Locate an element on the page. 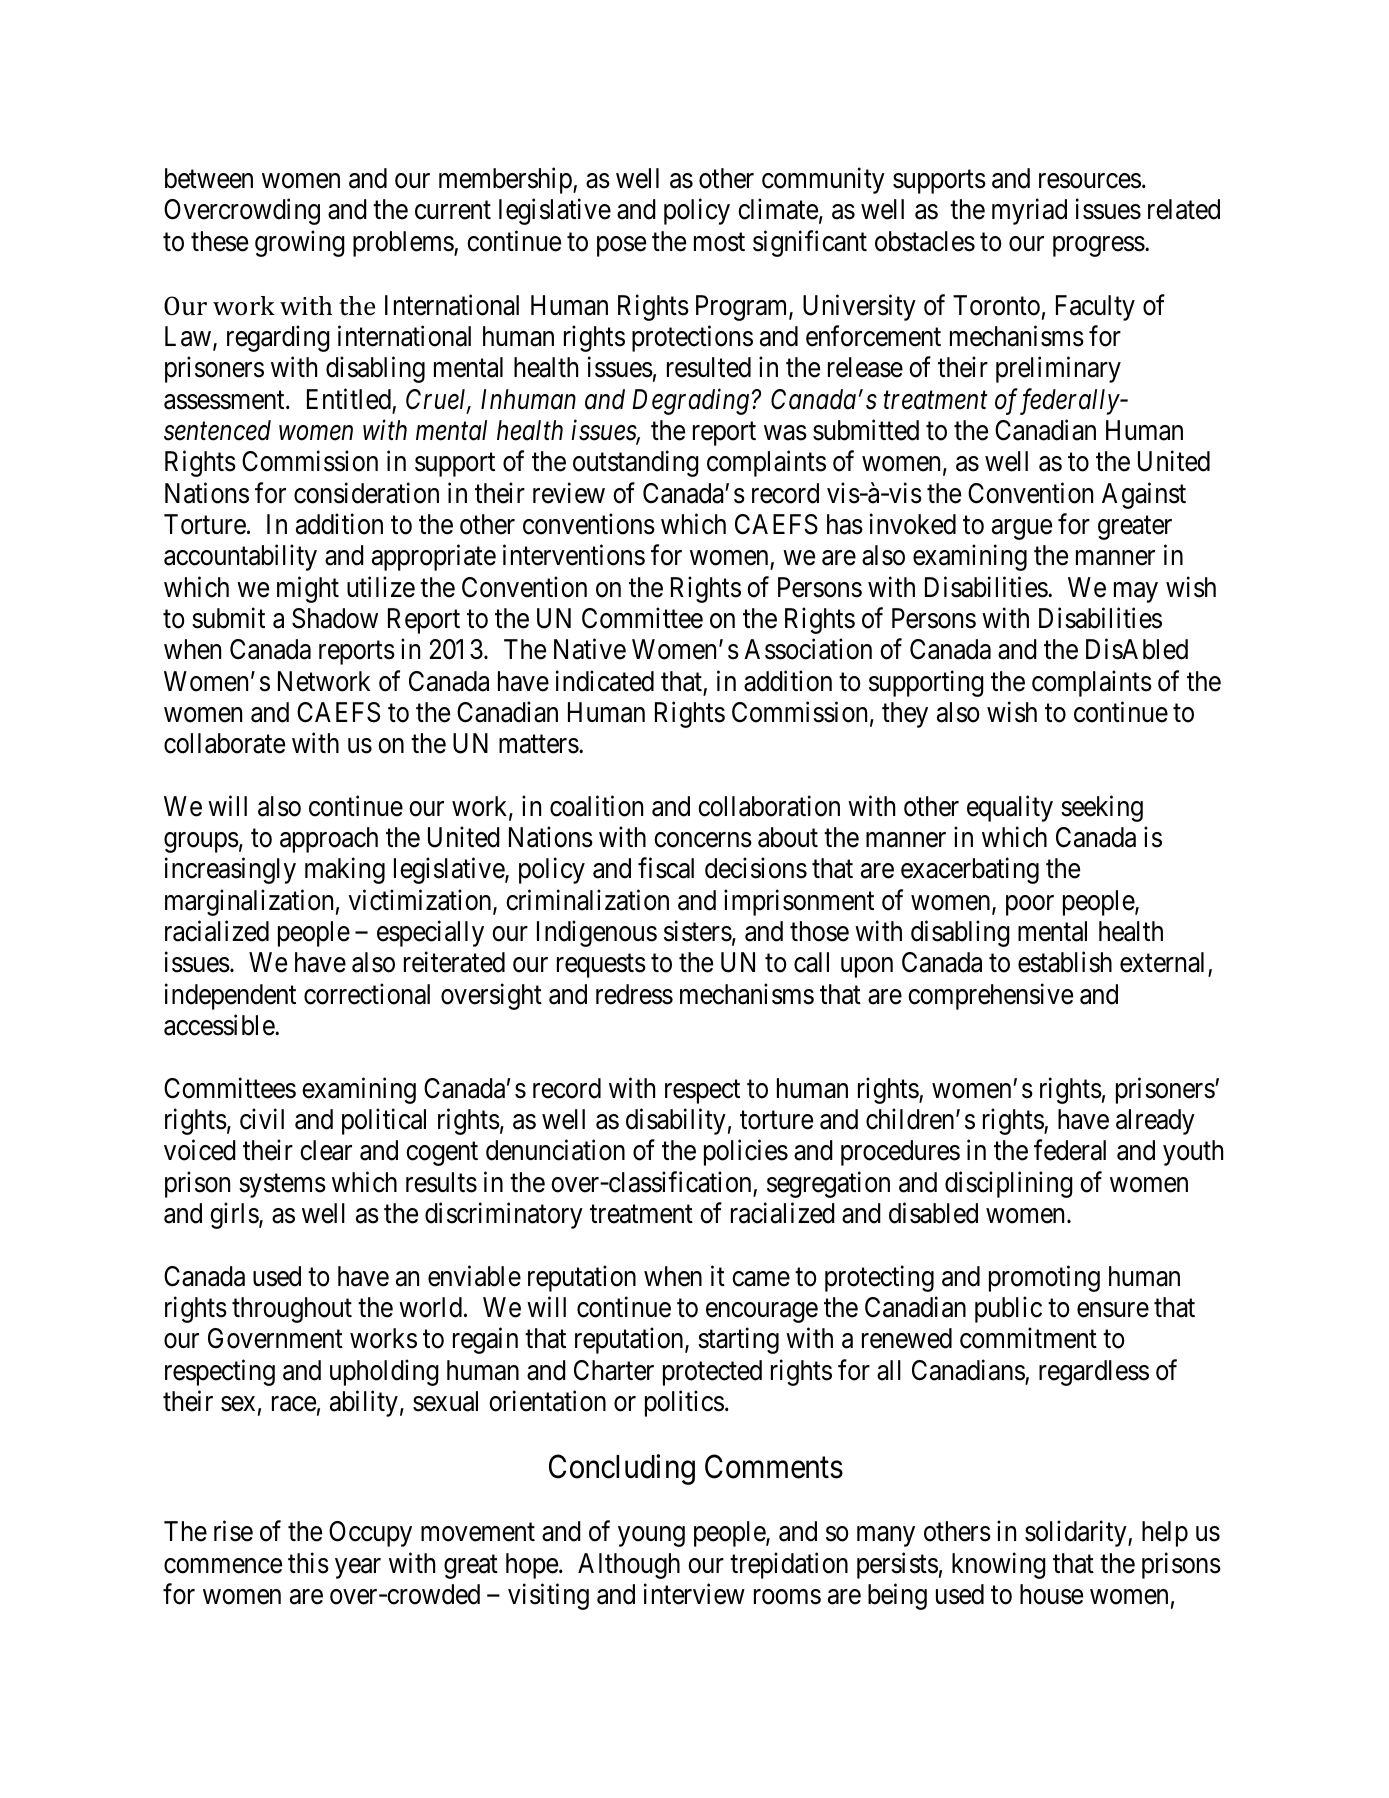 The image size is (1389, 1798). outstanding is located at coordinates (636, 464).
